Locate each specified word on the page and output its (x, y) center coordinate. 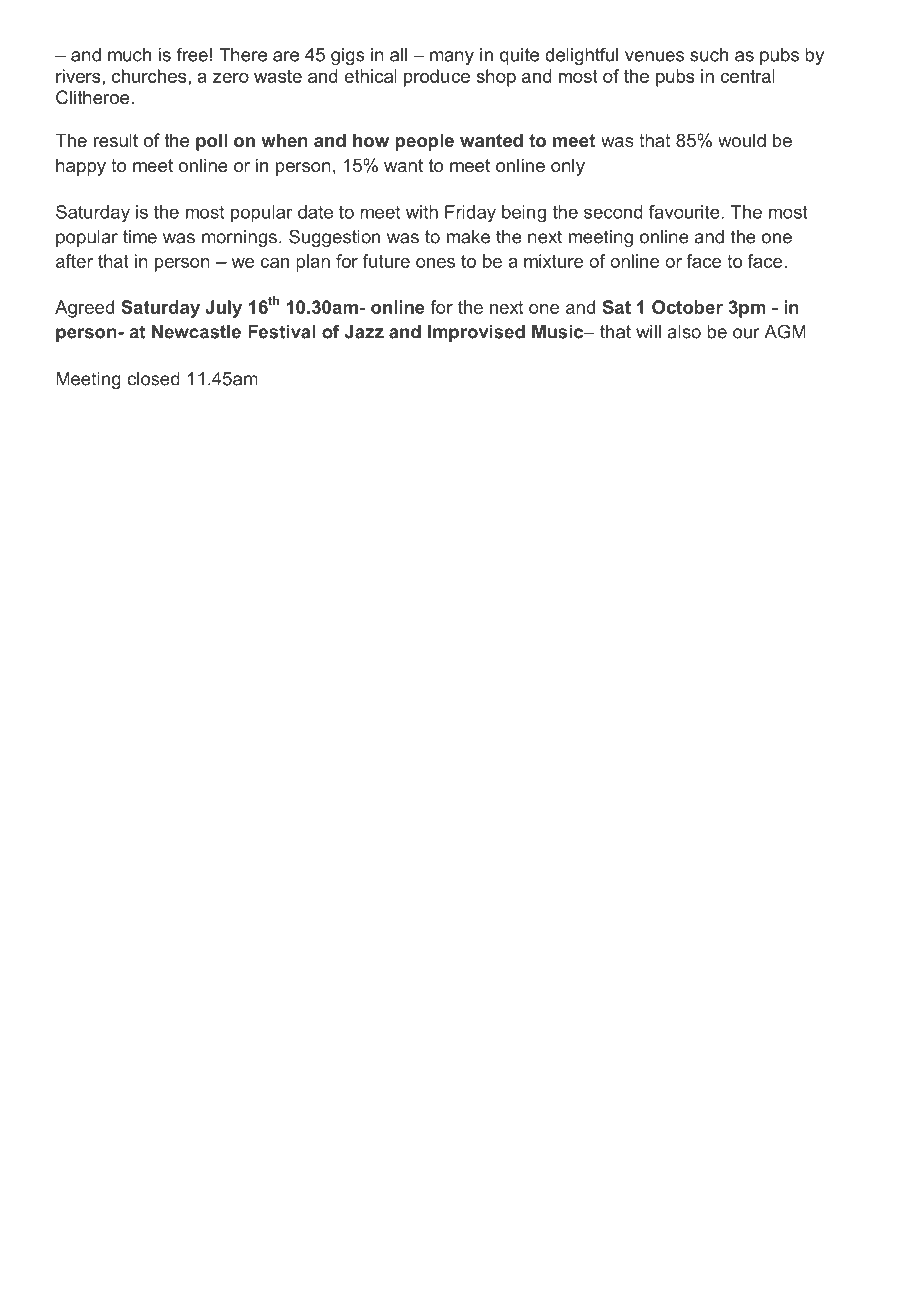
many (452, 58)
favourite (684, 212)
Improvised (476, 333)
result (116, 140)
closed (153, 379)
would (742, 140)
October (687, 307)
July (223, 309)
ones (435, 263)
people (424, 142)
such (709, 55)
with (422, 212)
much (129, 55)
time (140, 237)
